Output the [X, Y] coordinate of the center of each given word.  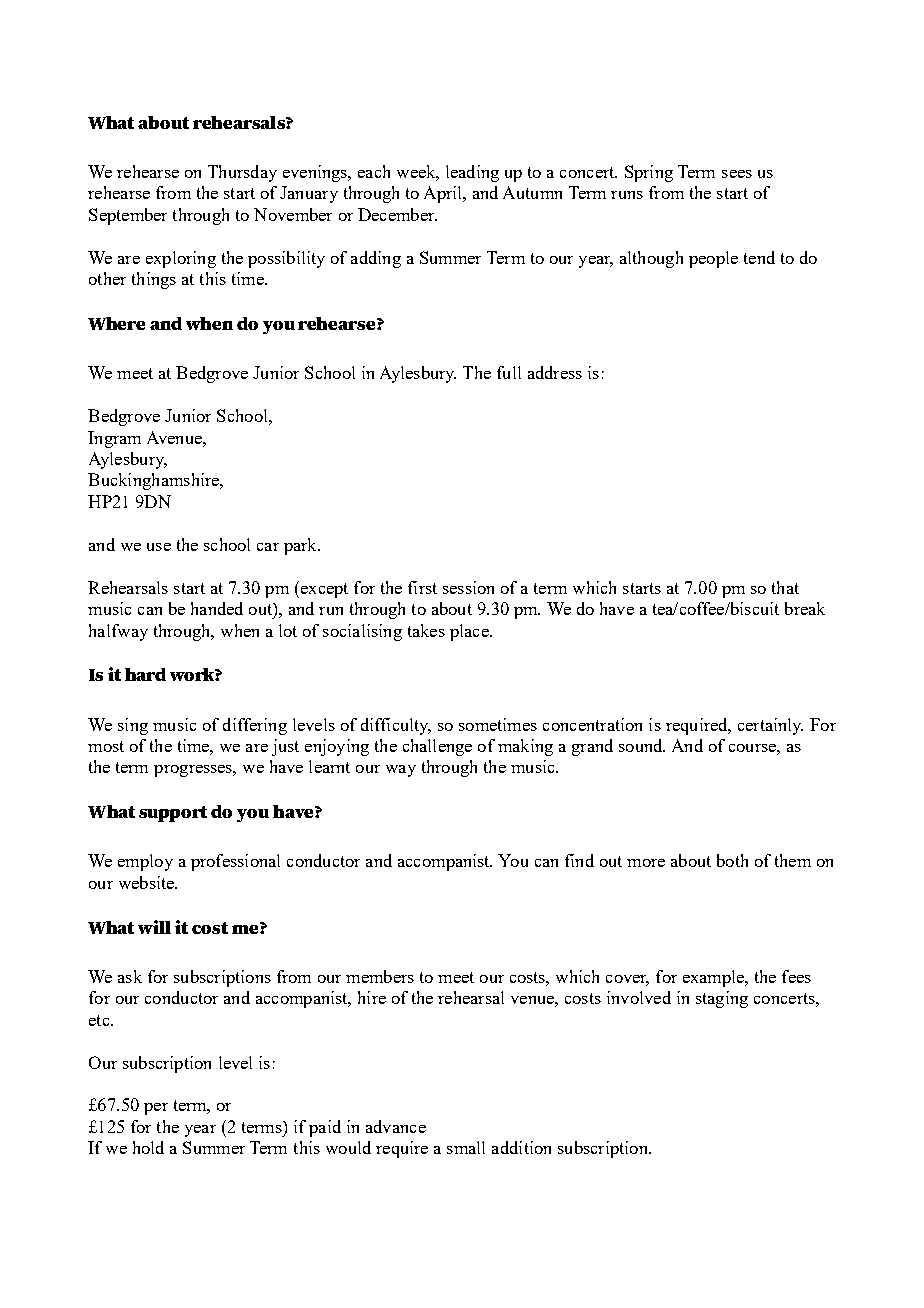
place [470, 632]
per [156, 1109]
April [444, 194]
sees [737, 174]
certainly [770, 726]
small [466, 1147]
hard [145, 674]
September [128, 216]
